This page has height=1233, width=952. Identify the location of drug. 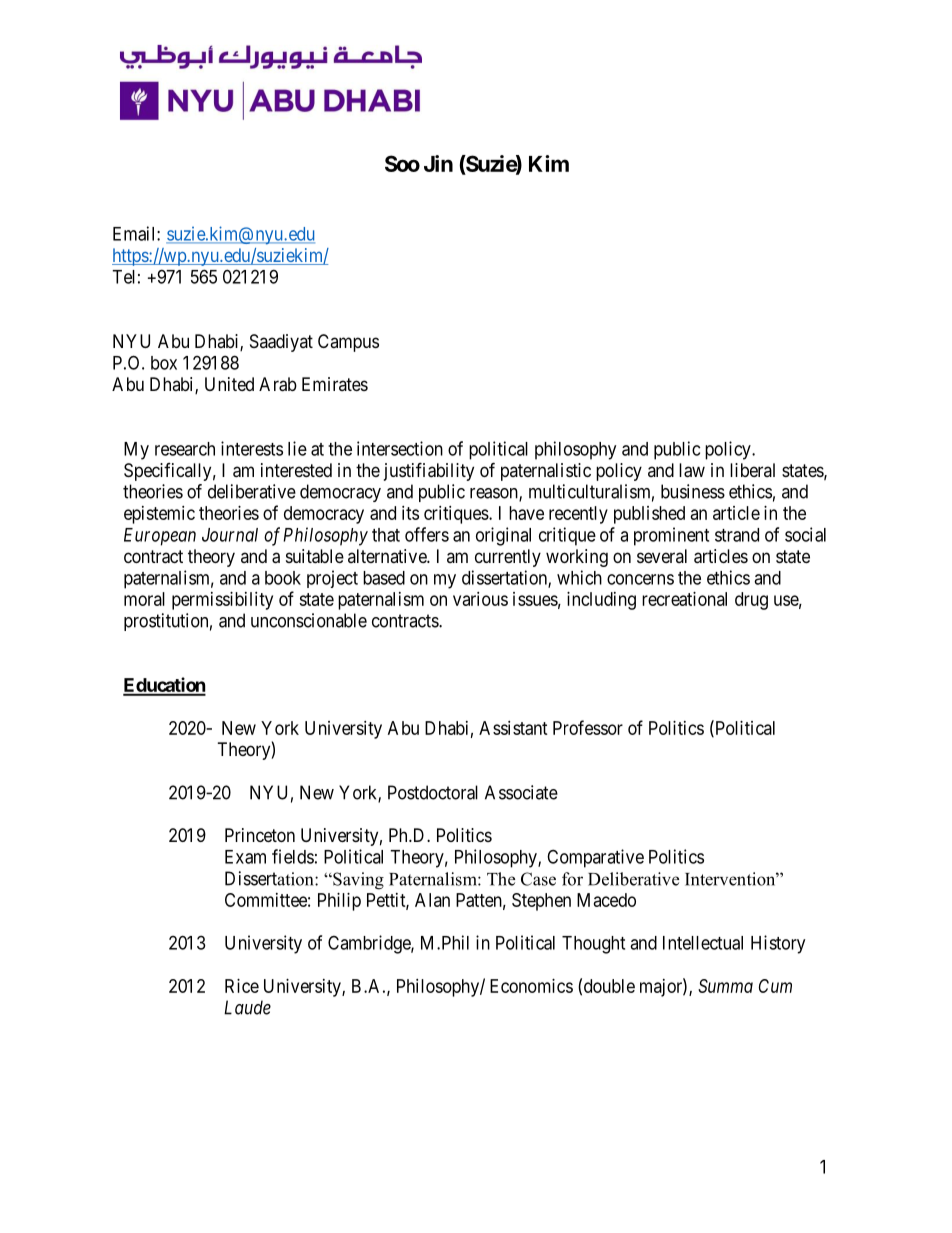
(751, 601).
